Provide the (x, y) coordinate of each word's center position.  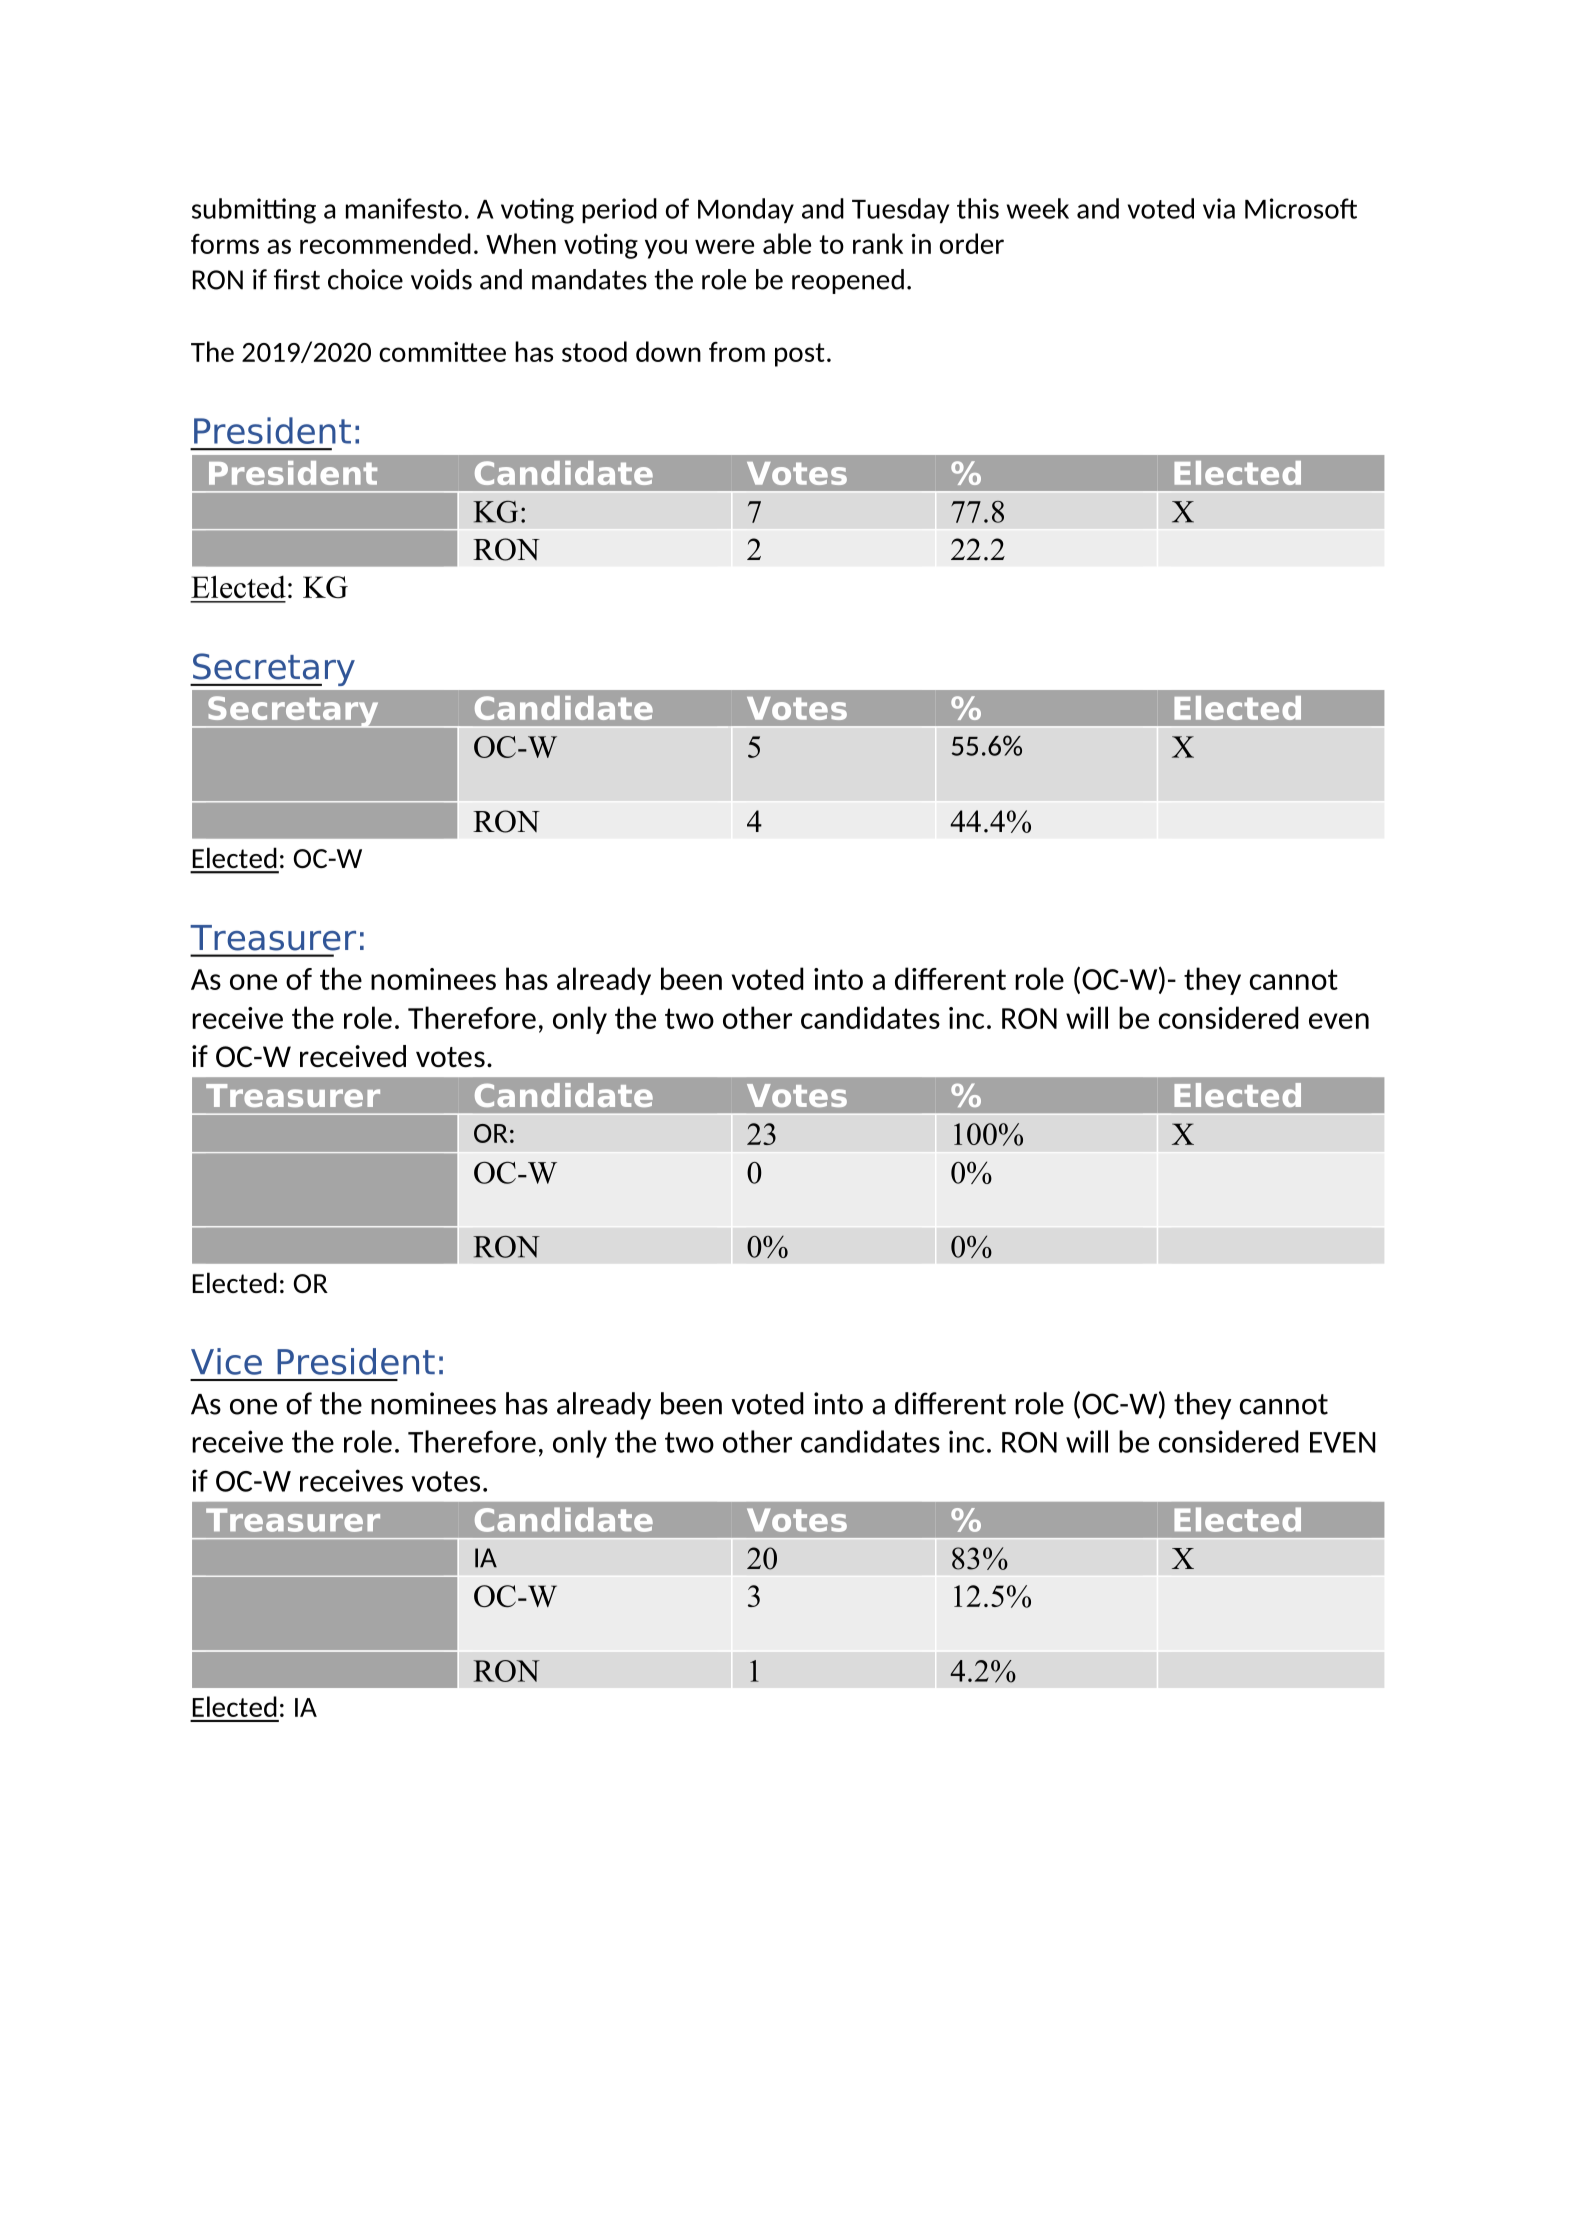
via (1219, 208)
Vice (226, 1361)
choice (365, 279)
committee (442, 351)
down (668, 351)
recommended (385, 243)
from (737, 352)
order (972, 243)
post (800, 355)
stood (594, 351)
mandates (589, 279)
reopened (848, 281)
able (787, 243)
